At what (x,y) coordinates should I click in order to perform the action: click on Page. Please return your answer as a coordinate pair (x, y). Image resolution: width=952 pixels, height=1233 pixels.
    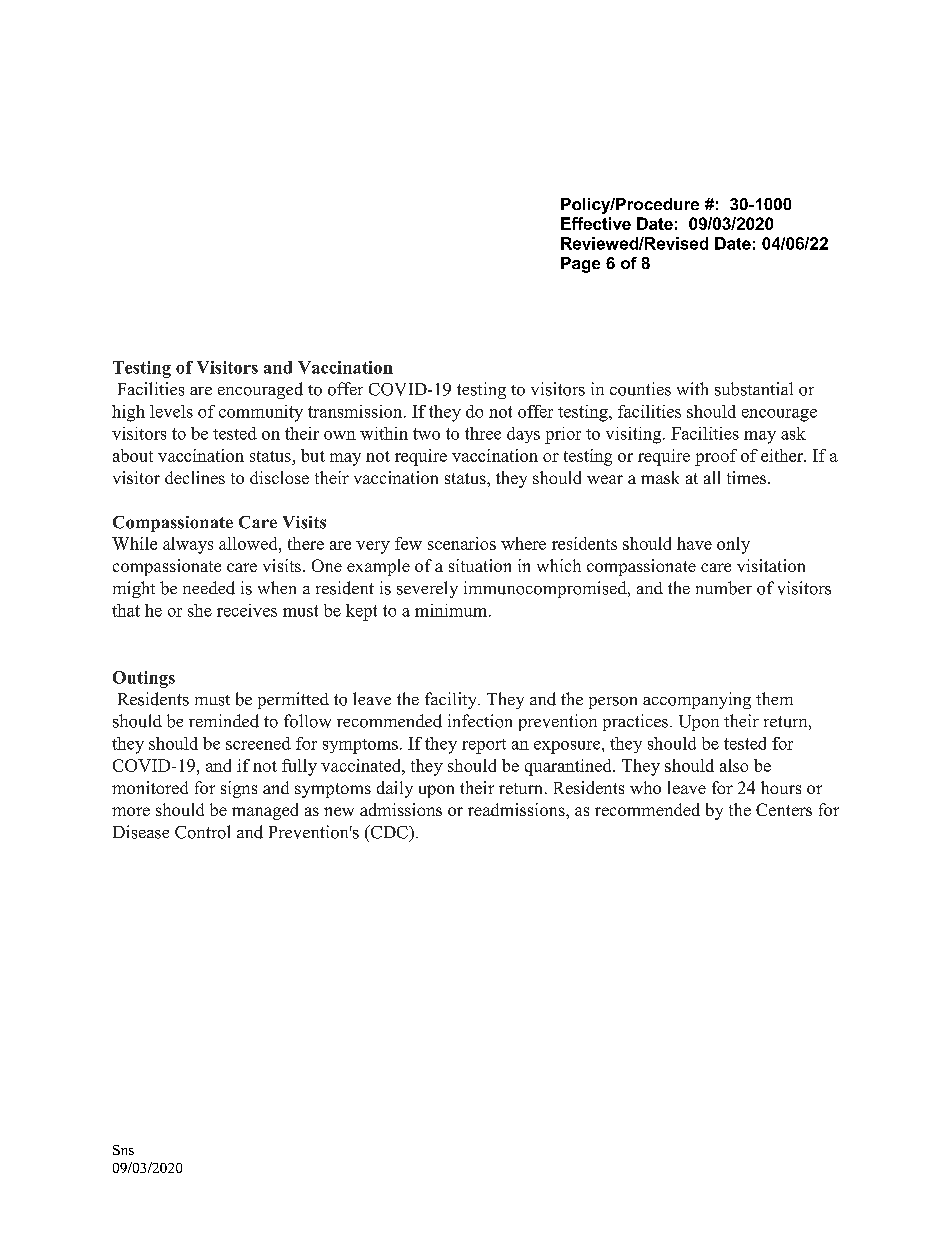
    Looking at the image, I should click on (580, 265).
